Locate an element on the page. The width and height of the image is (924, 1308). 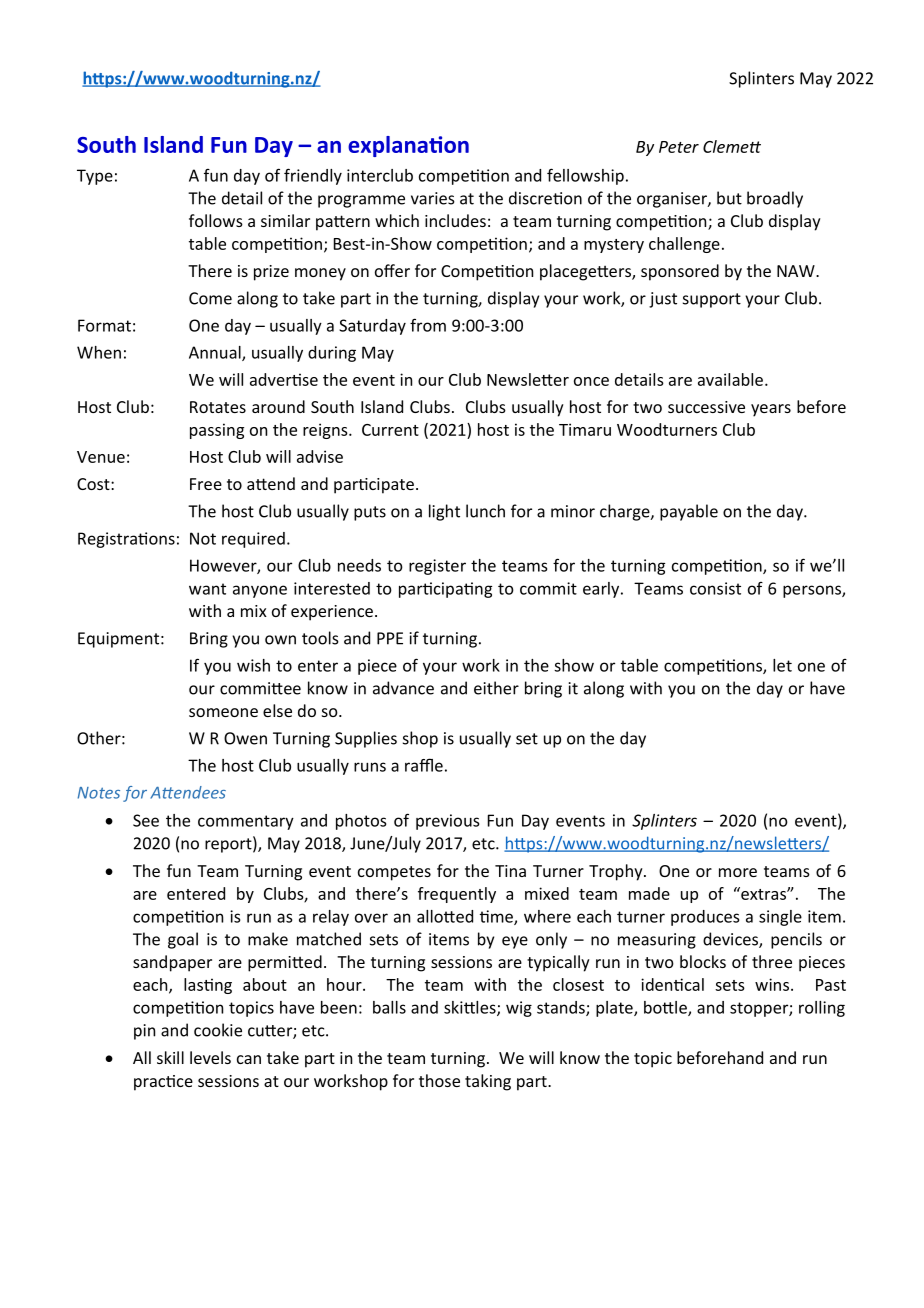
consist is located at coordinates (715, 588).
